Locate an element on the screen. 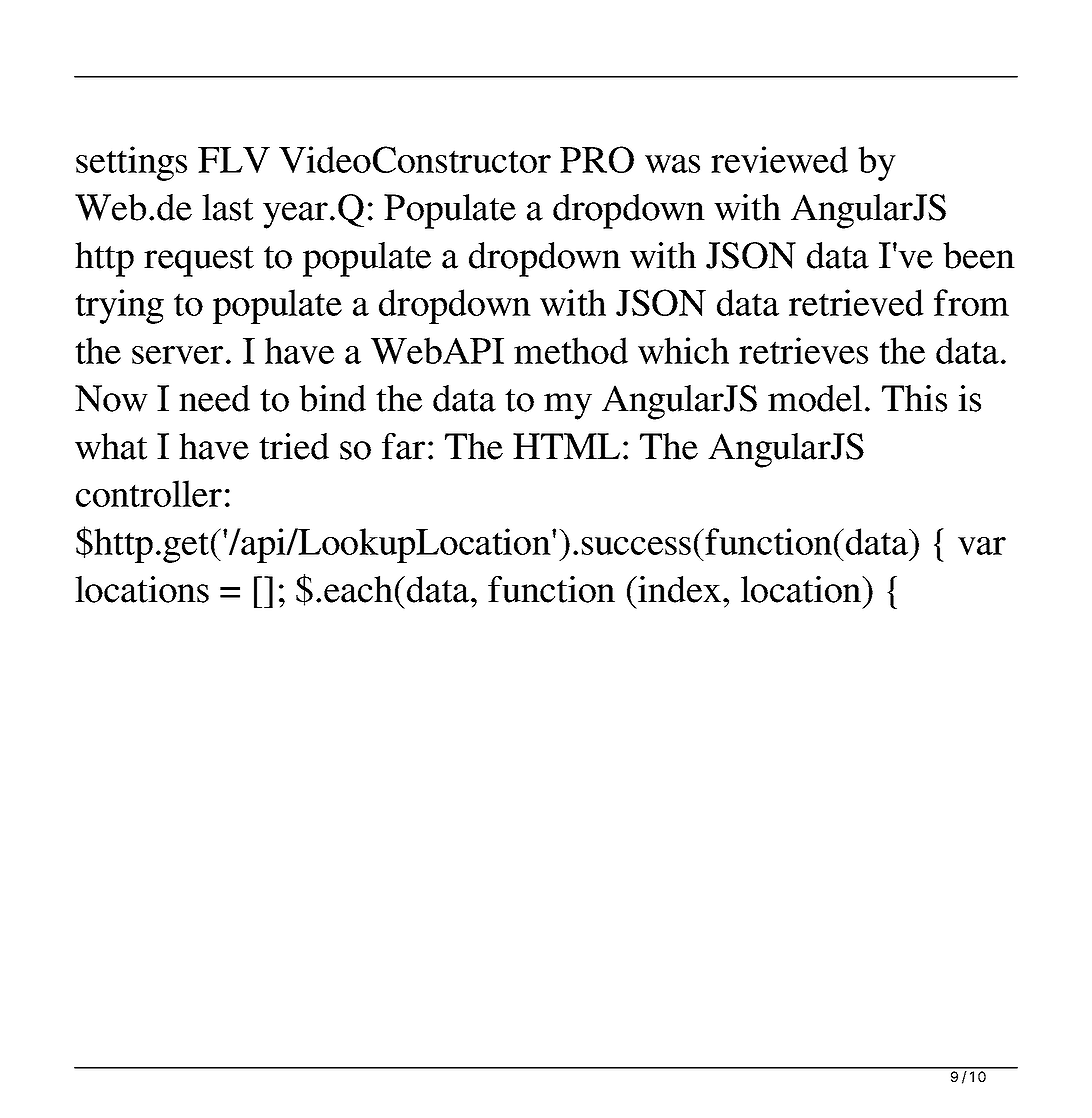 The image size is (1092, 1118). tried is located at coordinates (294, 446).
